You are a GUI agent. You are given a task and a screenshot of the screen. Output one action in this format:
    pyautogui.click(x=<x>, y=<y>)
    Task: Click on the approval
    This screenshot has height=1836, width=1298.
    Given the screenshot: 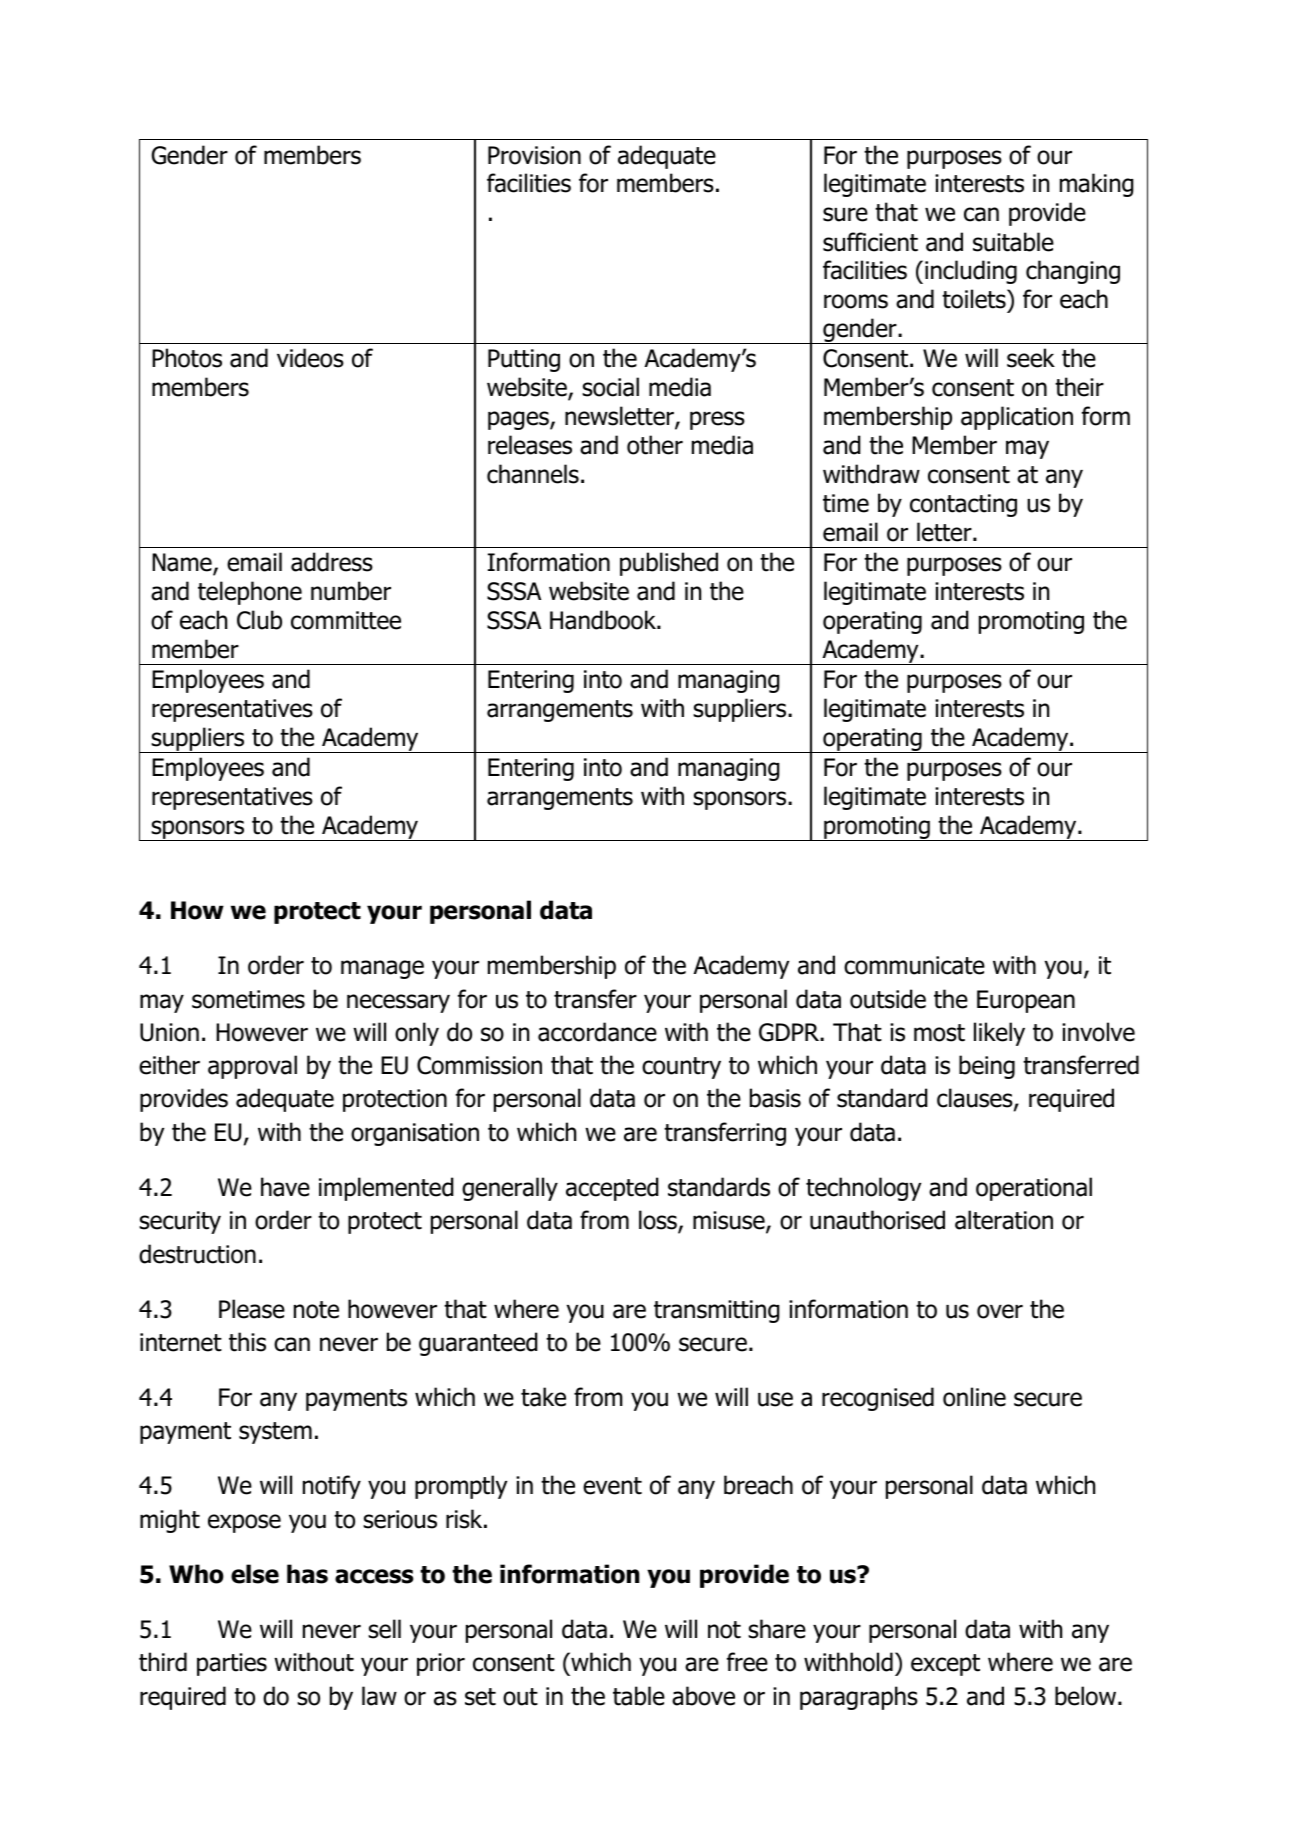 What is the action you would take?
    pyautogui.click(x=252, y=1067)
